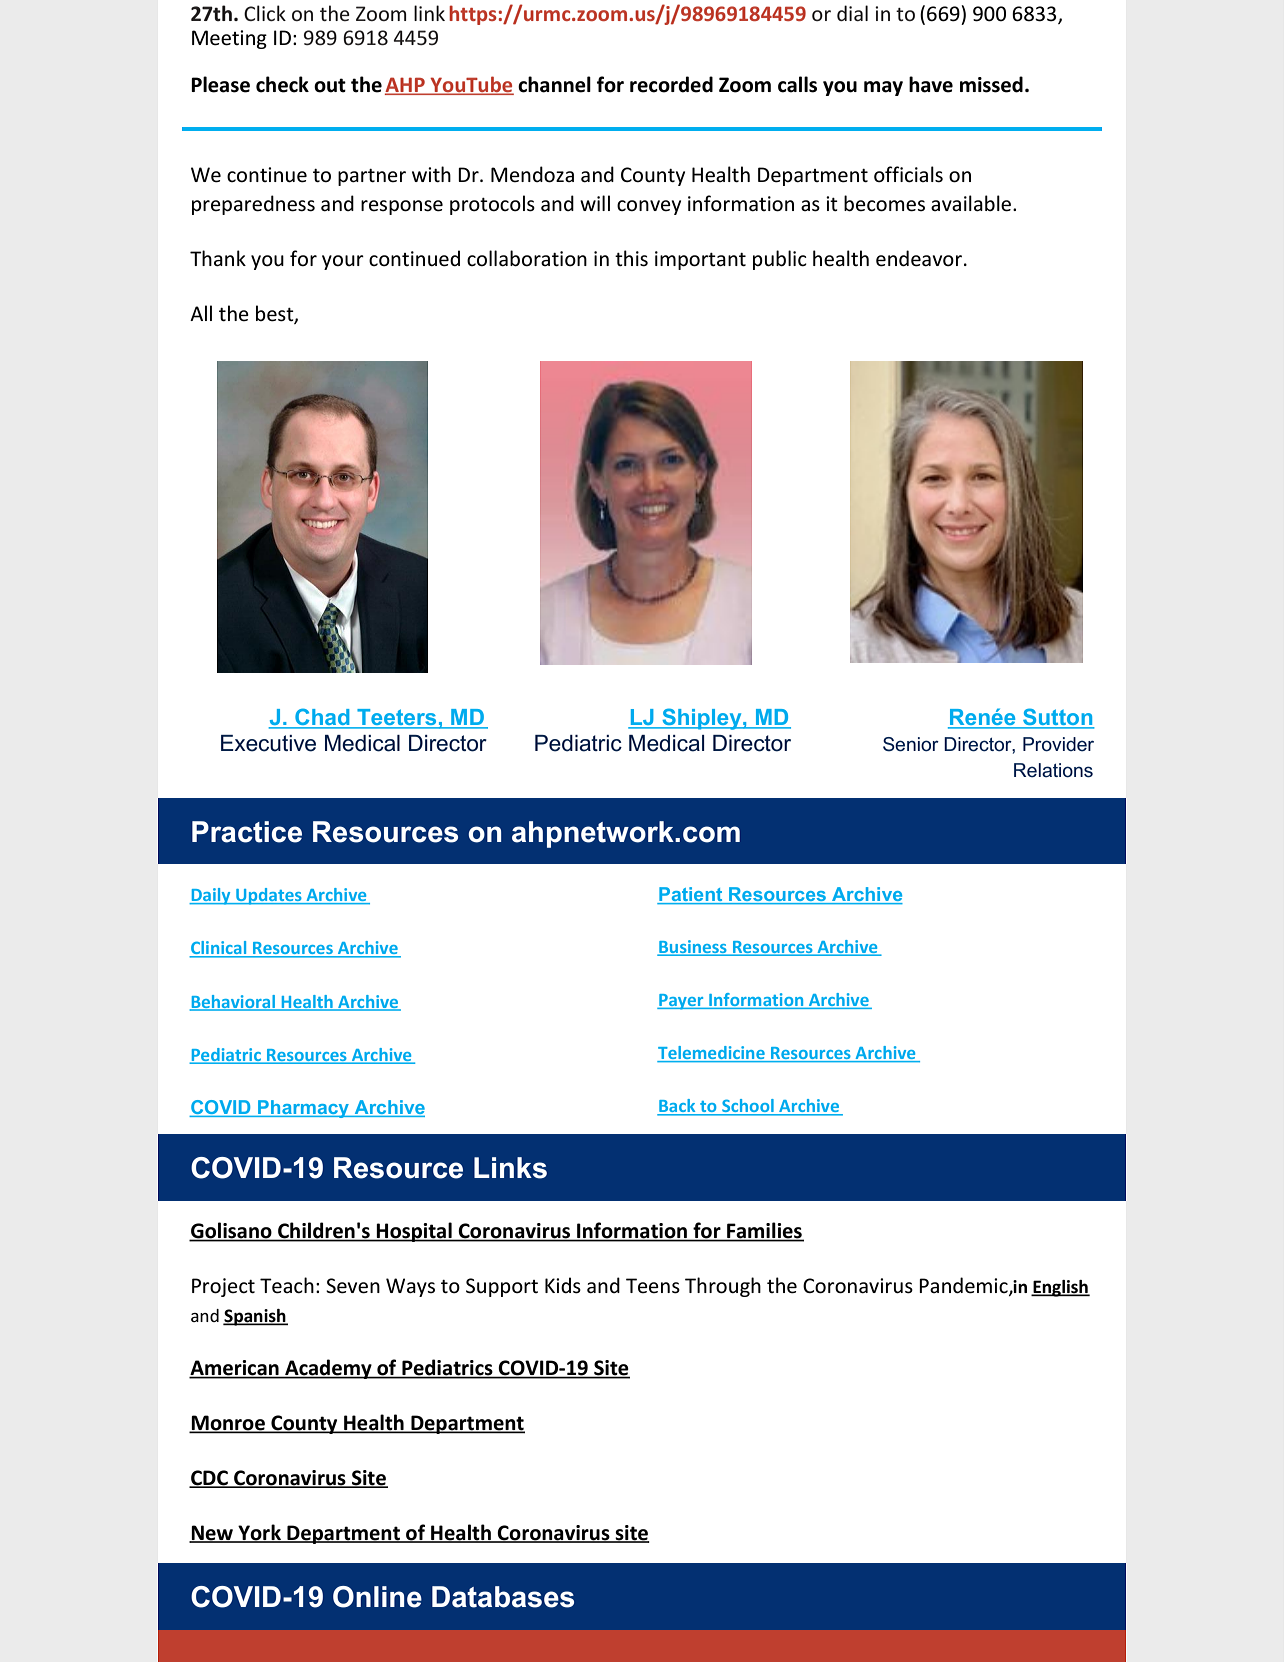  Describe the element at coordinates (723, 1287) in the screenshot. I see `Through` at that location.
